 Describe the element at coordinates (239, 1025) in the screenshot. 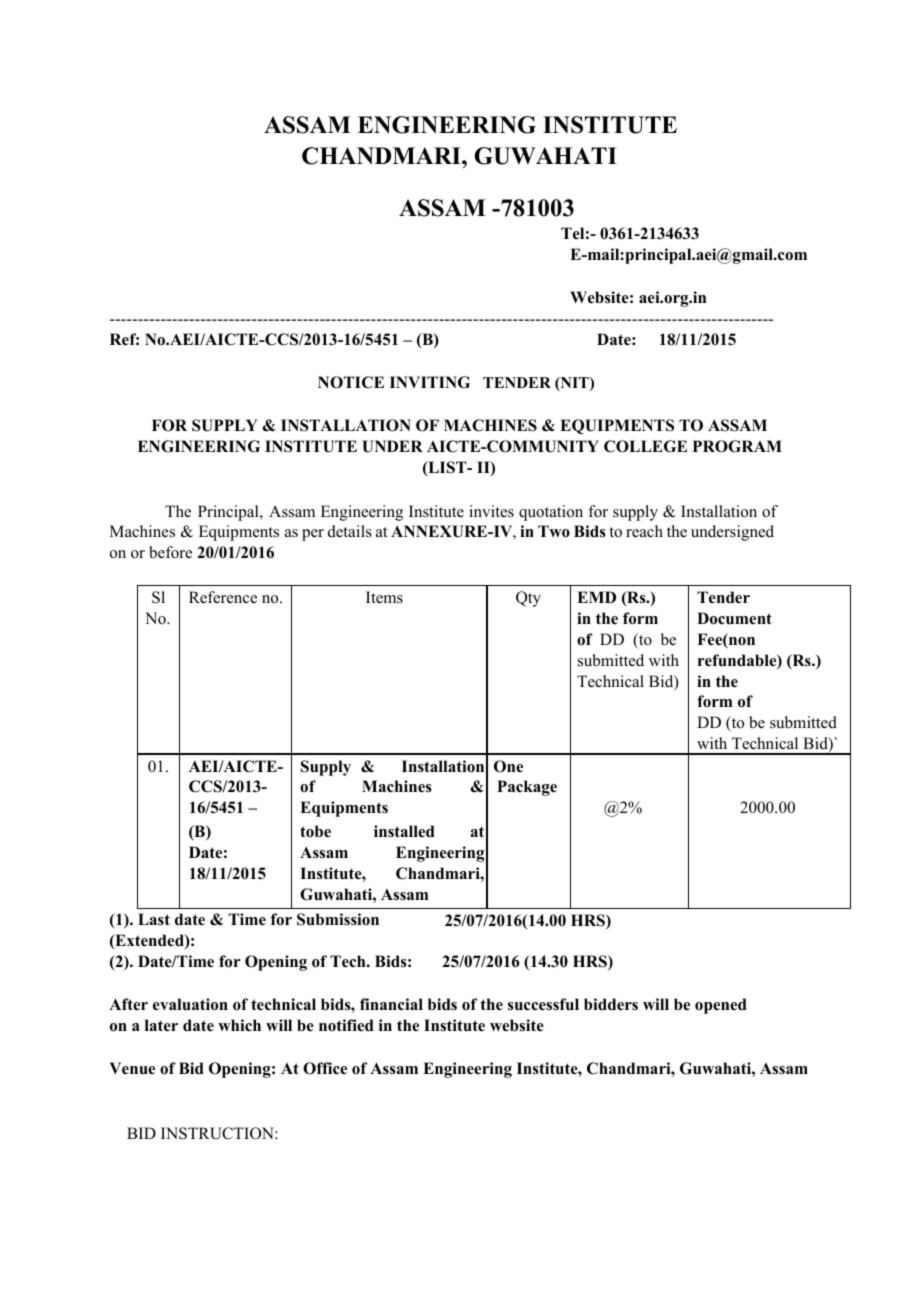

I see `which` at that location.
